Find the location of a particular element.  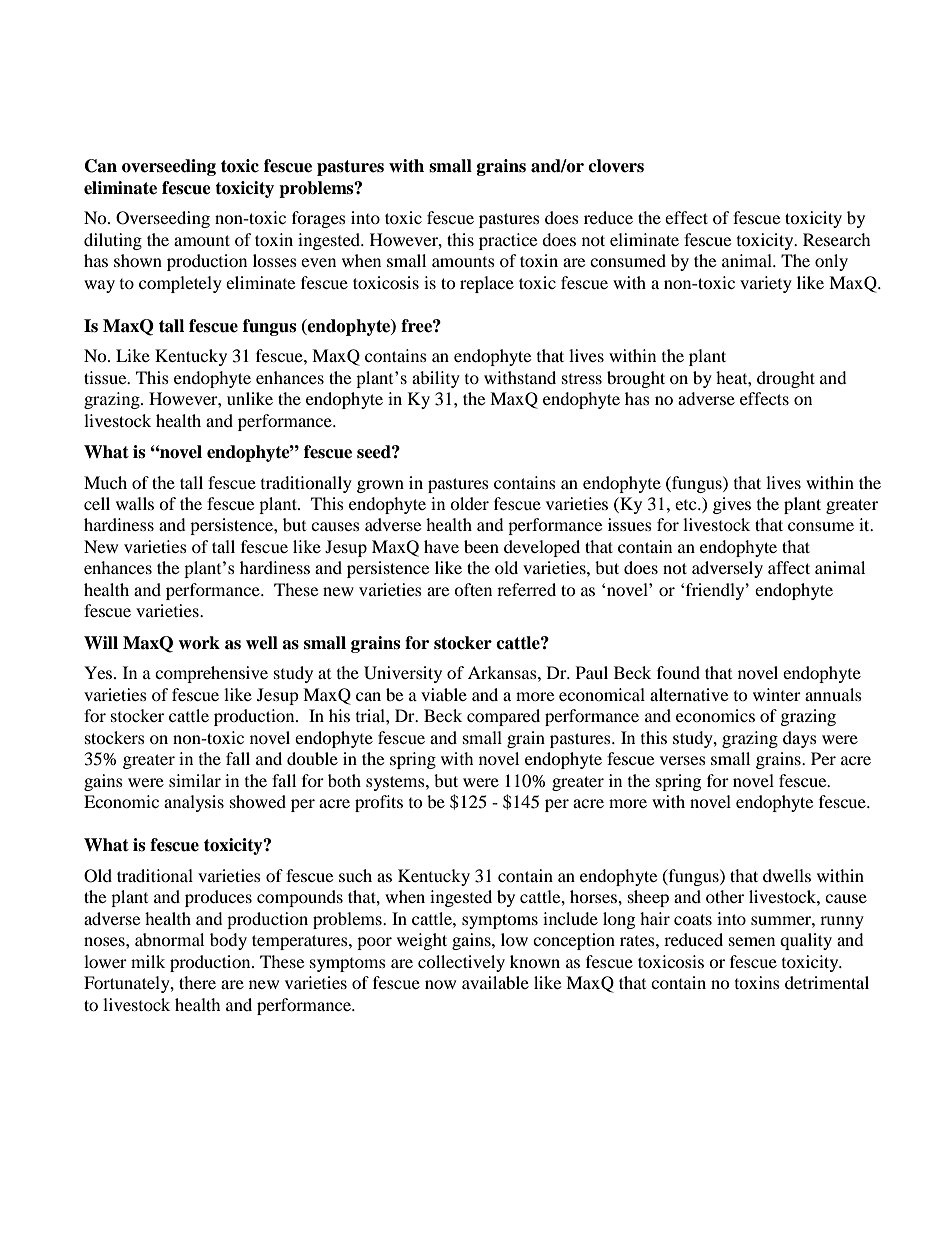

practice is located at coordinates (508, 241).
